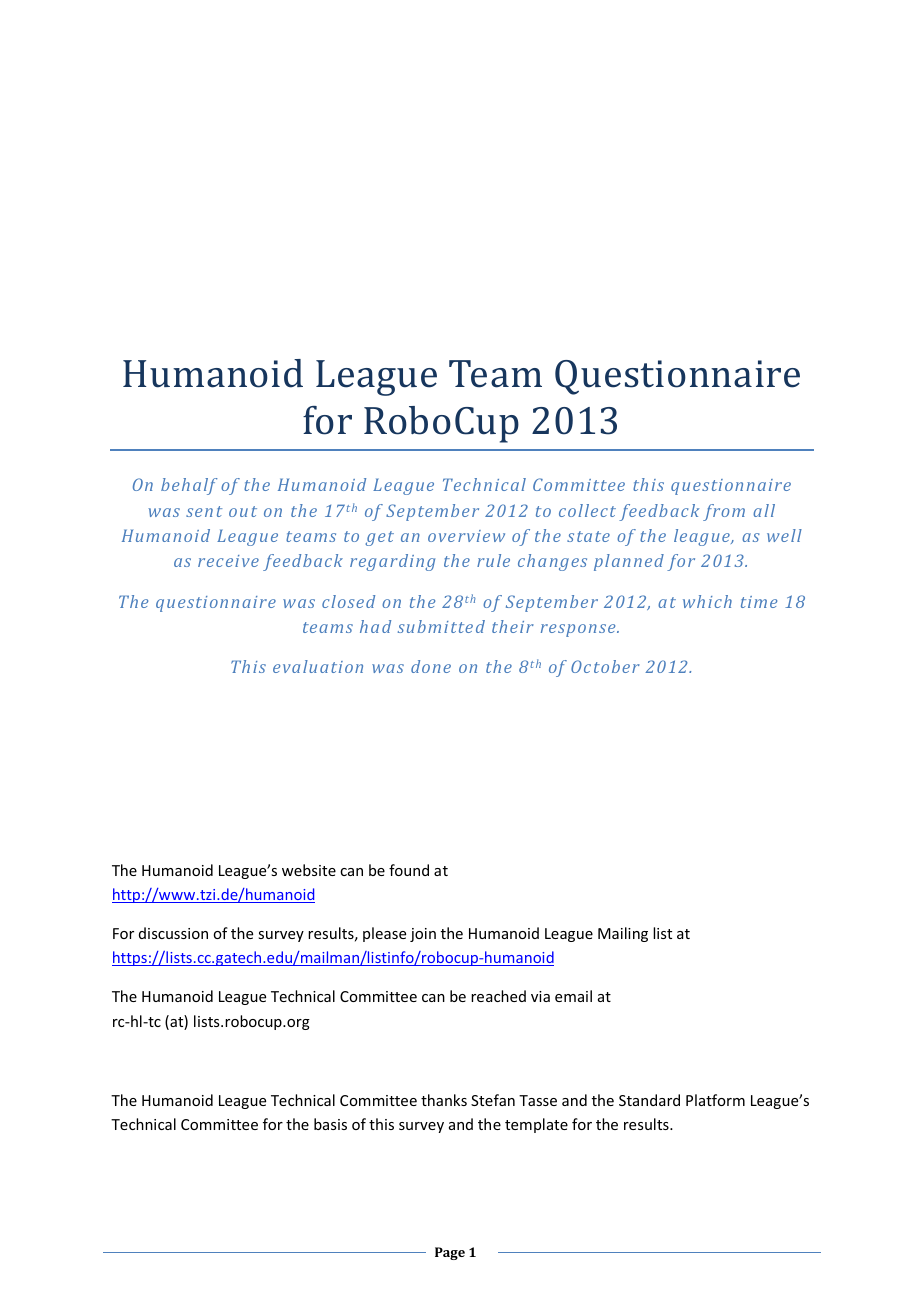 The width and height of the screenshot is (924, 1308). I want to click on overview, so click(466, 536).
